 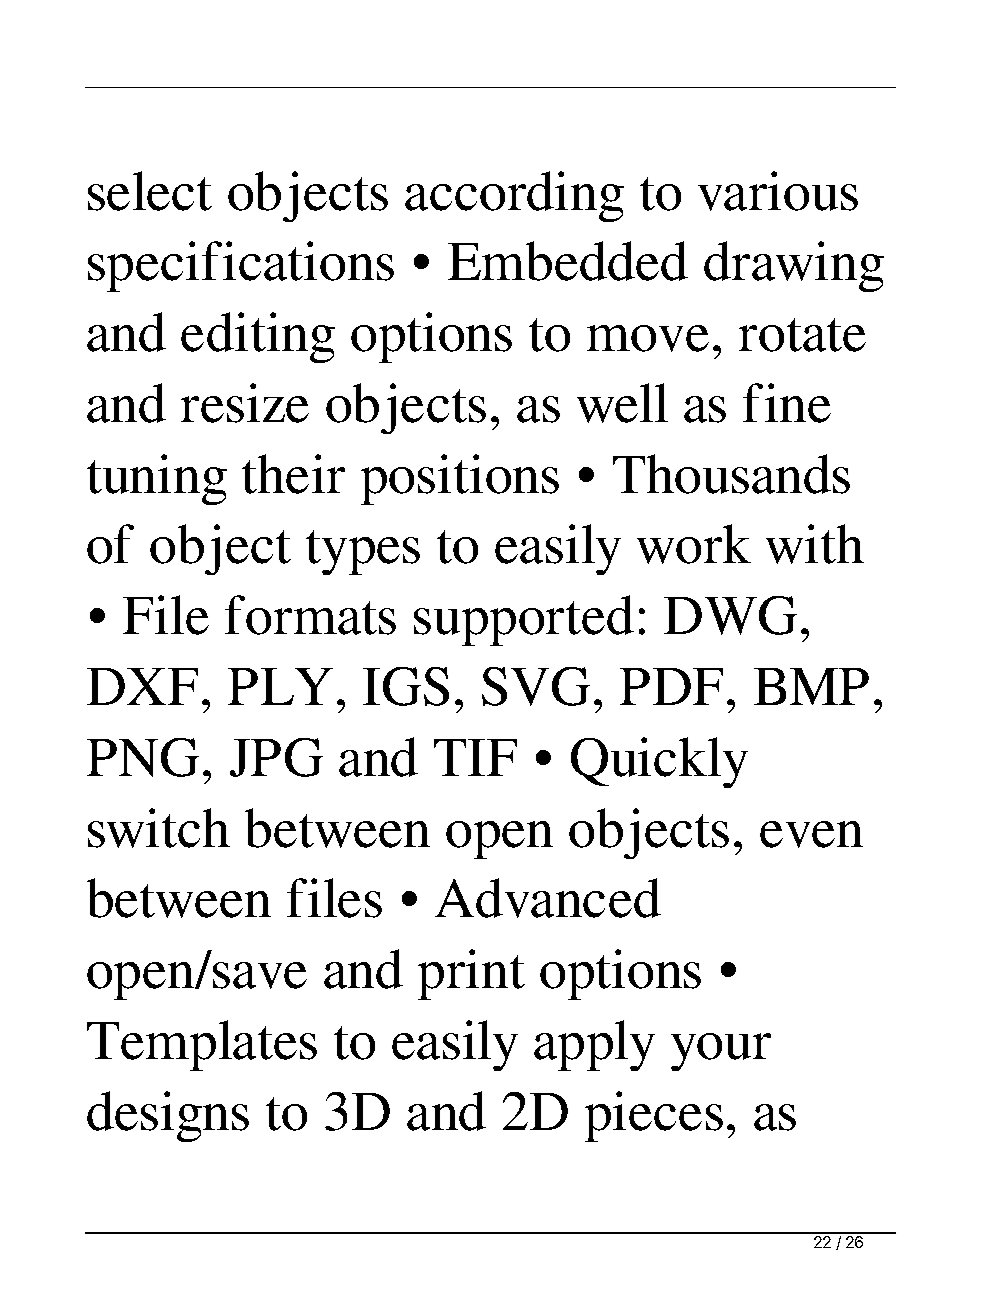 What do you see at coordinates (514, 196) in the screenshot?
I see `according` at bounding box center [514, 196].
